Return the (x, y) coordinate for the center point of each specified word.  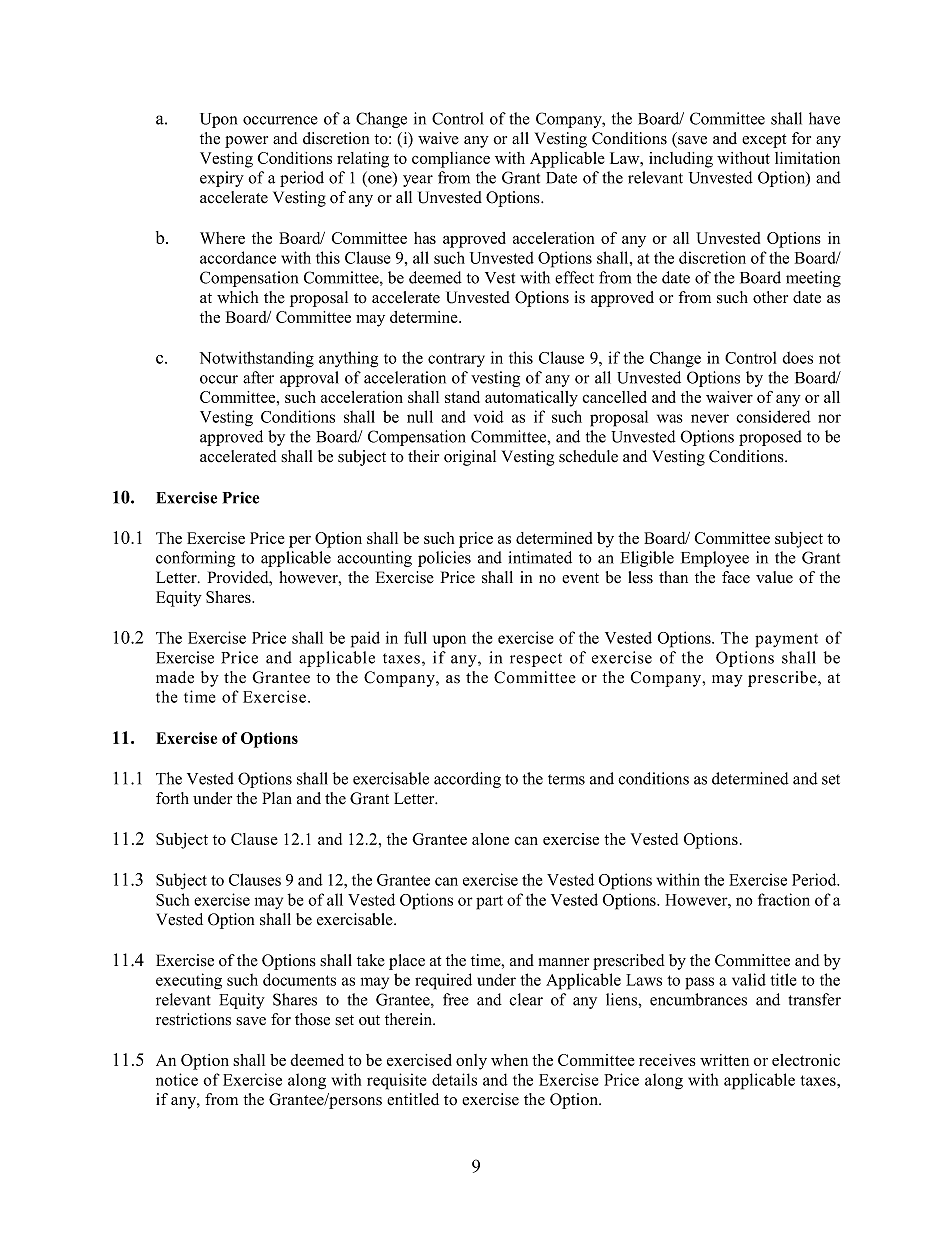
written (724, 1060)
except (764, 141)
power (246, 142)
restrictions (193, 1019)
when (509, 1060)
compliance (451, 160)
